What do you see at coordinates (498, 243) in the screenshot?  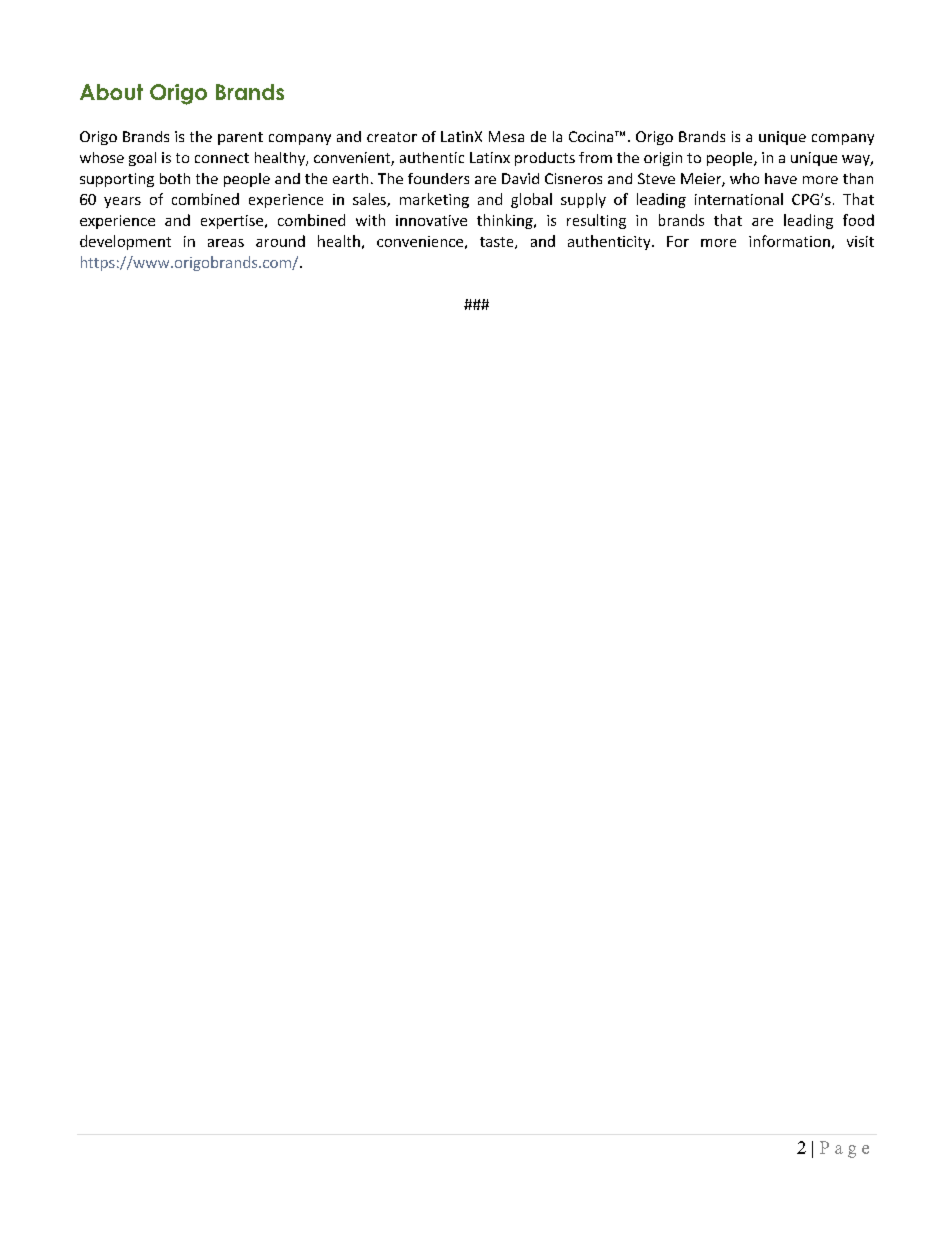 I see `taste` at bounding box center [498, 243].
